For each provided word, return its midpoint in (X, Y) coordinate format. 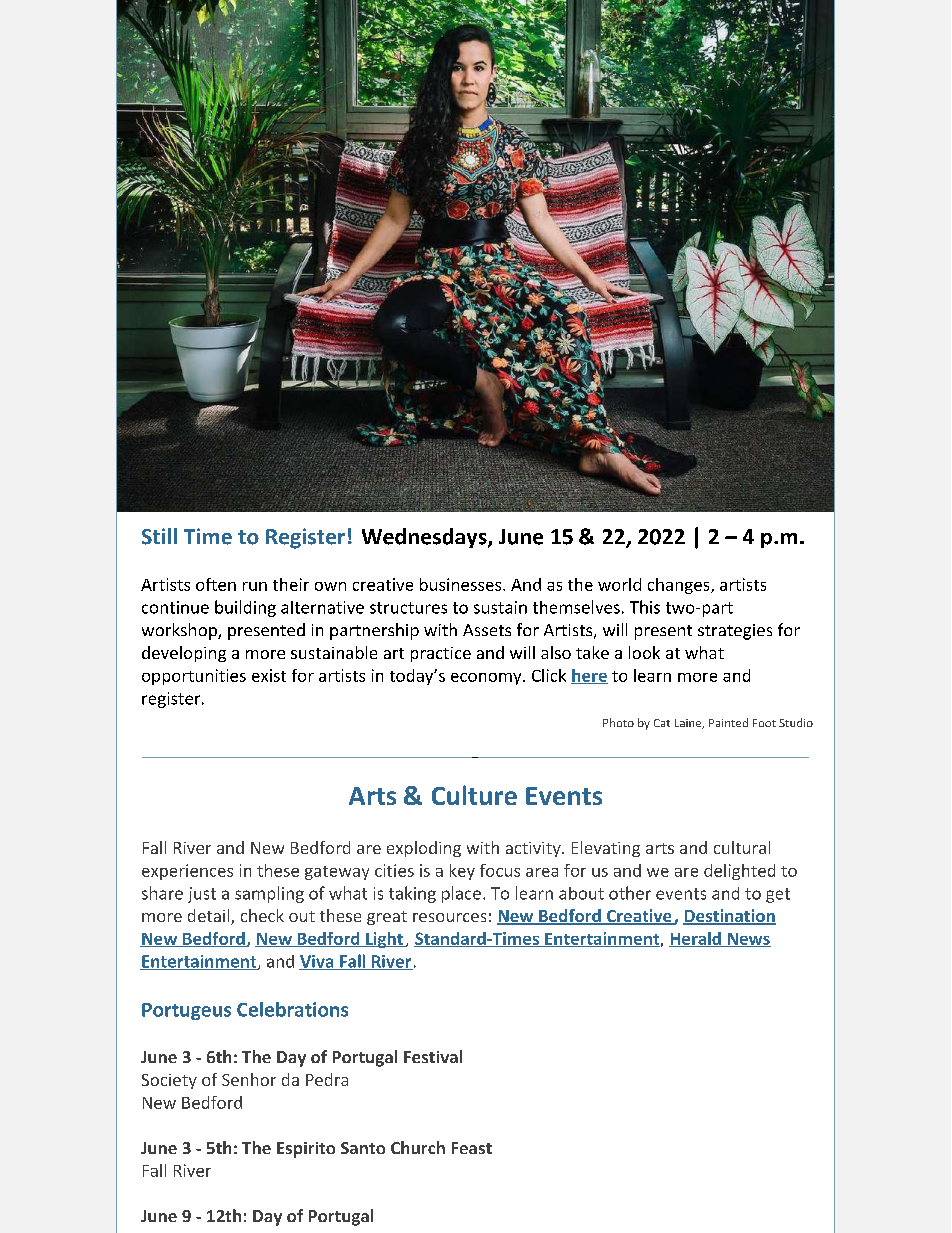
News (748, 940)
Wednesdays (425, 538)
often (216, 584)
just (202, 895)
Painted (728, 722)
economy (487, 679)
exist (269, 675)
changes (680, 586)
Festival (433, 1056)
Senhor (249, 1079)
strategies (735, 632)
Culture (474, 795)
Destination (729, 917)
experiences (187, 872)
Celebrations (292, 1009)
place (461, 894)
